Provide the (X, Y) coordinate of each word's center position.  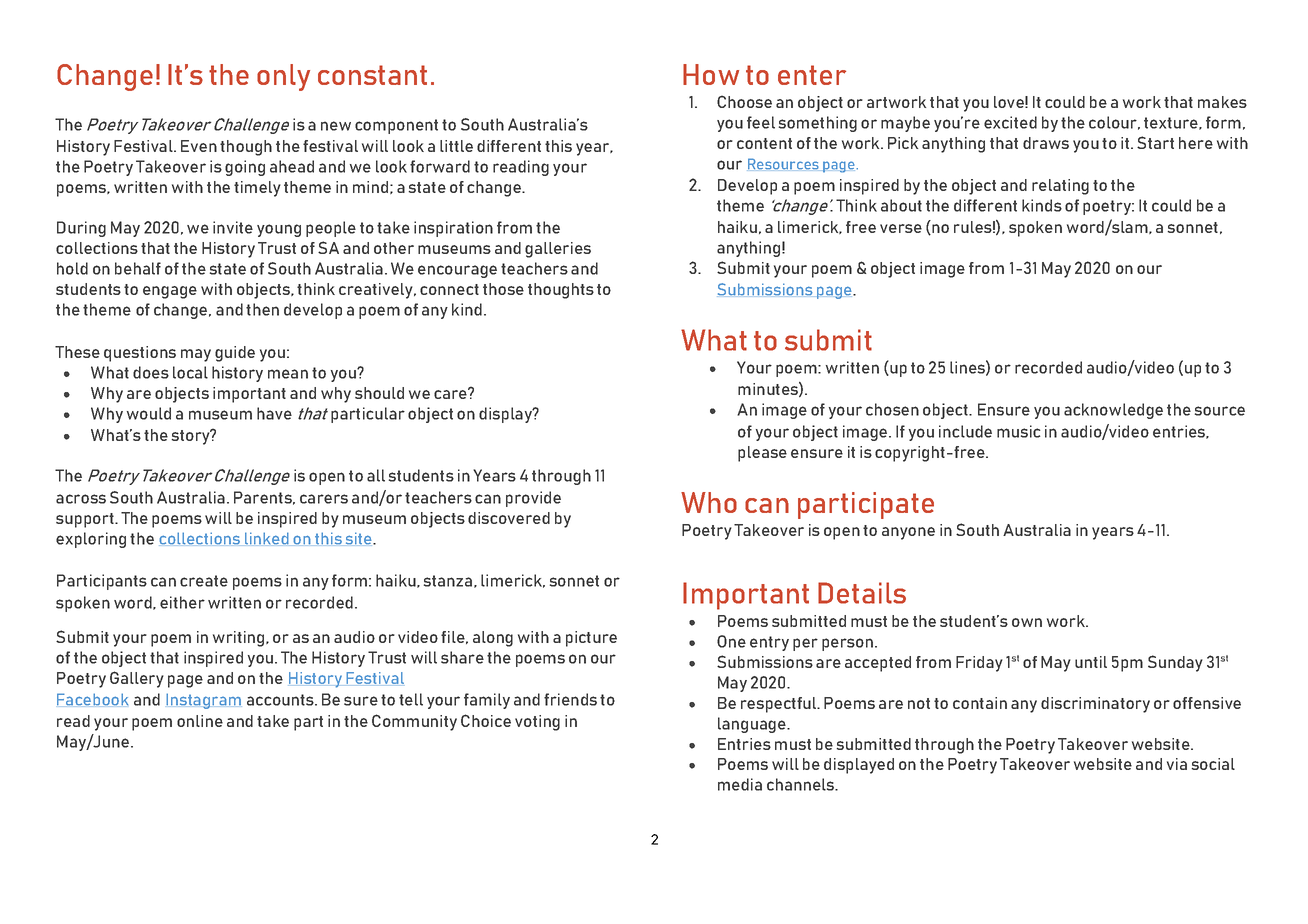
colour (1114, 123)
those (503, 289)
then (262, 309)
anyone (908, 533)
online (200, 721)
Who (709, 502)
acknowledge (1113, 411)
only (283, 77)
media (740, 784)
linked (267, 538)
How (711, 74)
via (1177, 764)
